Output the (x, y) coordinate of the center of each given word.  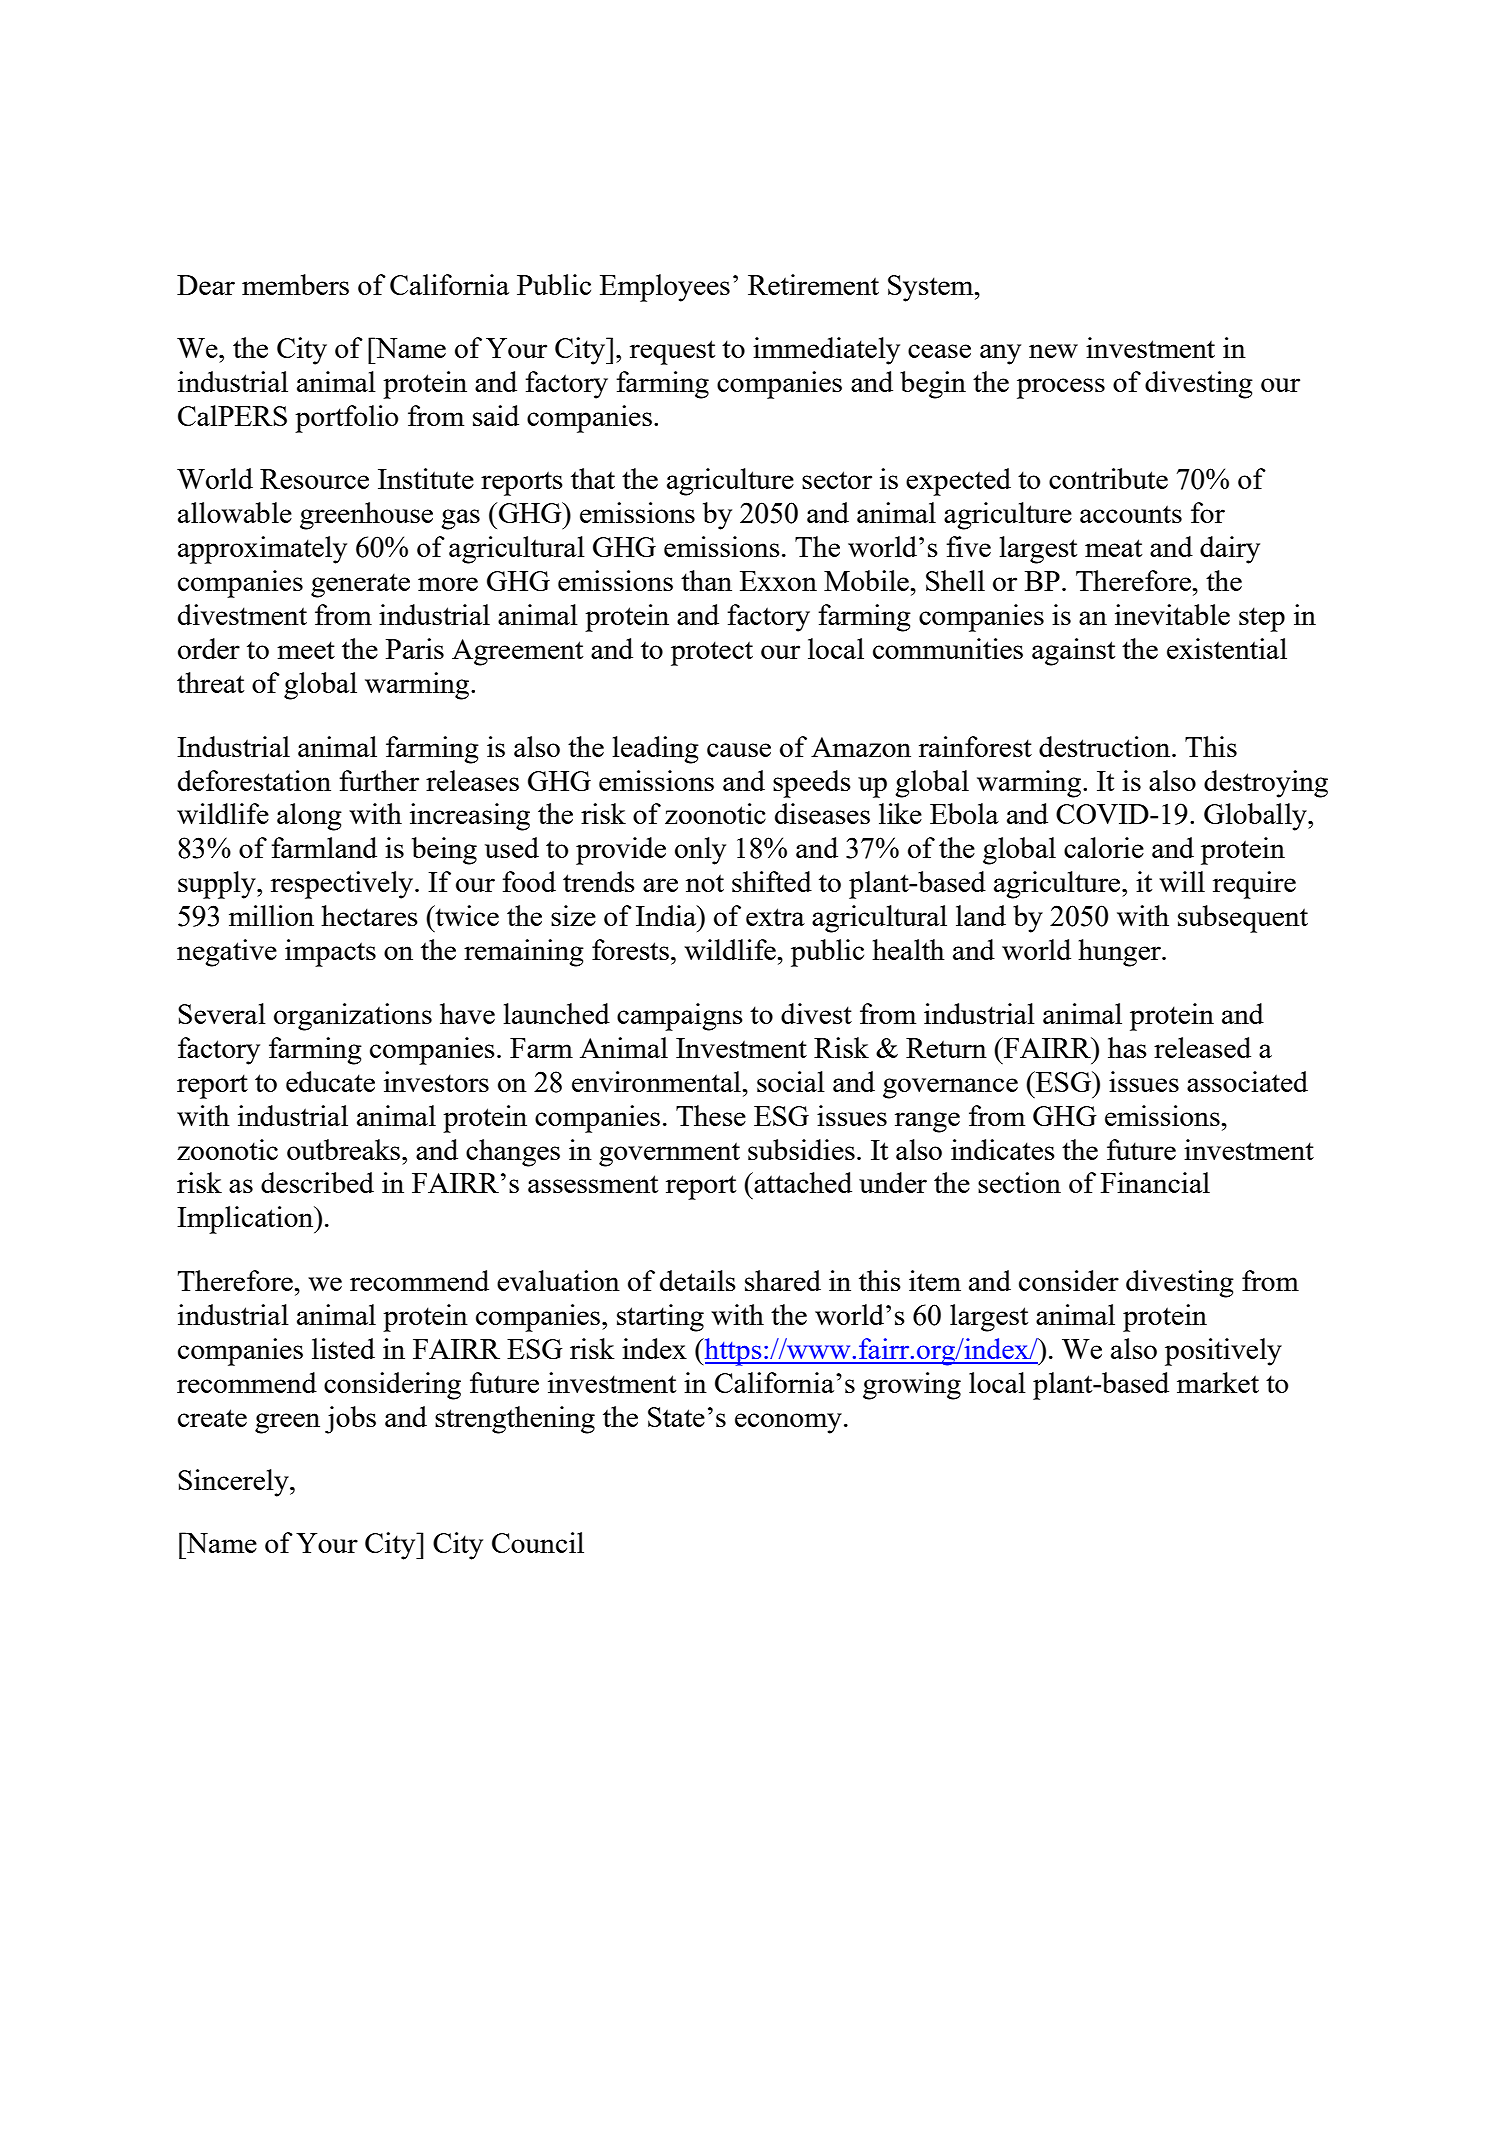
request (672, 352)
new (1053, 351)
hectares (369, 915)
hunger (1120, 953)
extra (775, 917)
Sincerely (234, 1483)
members (295, 284)
